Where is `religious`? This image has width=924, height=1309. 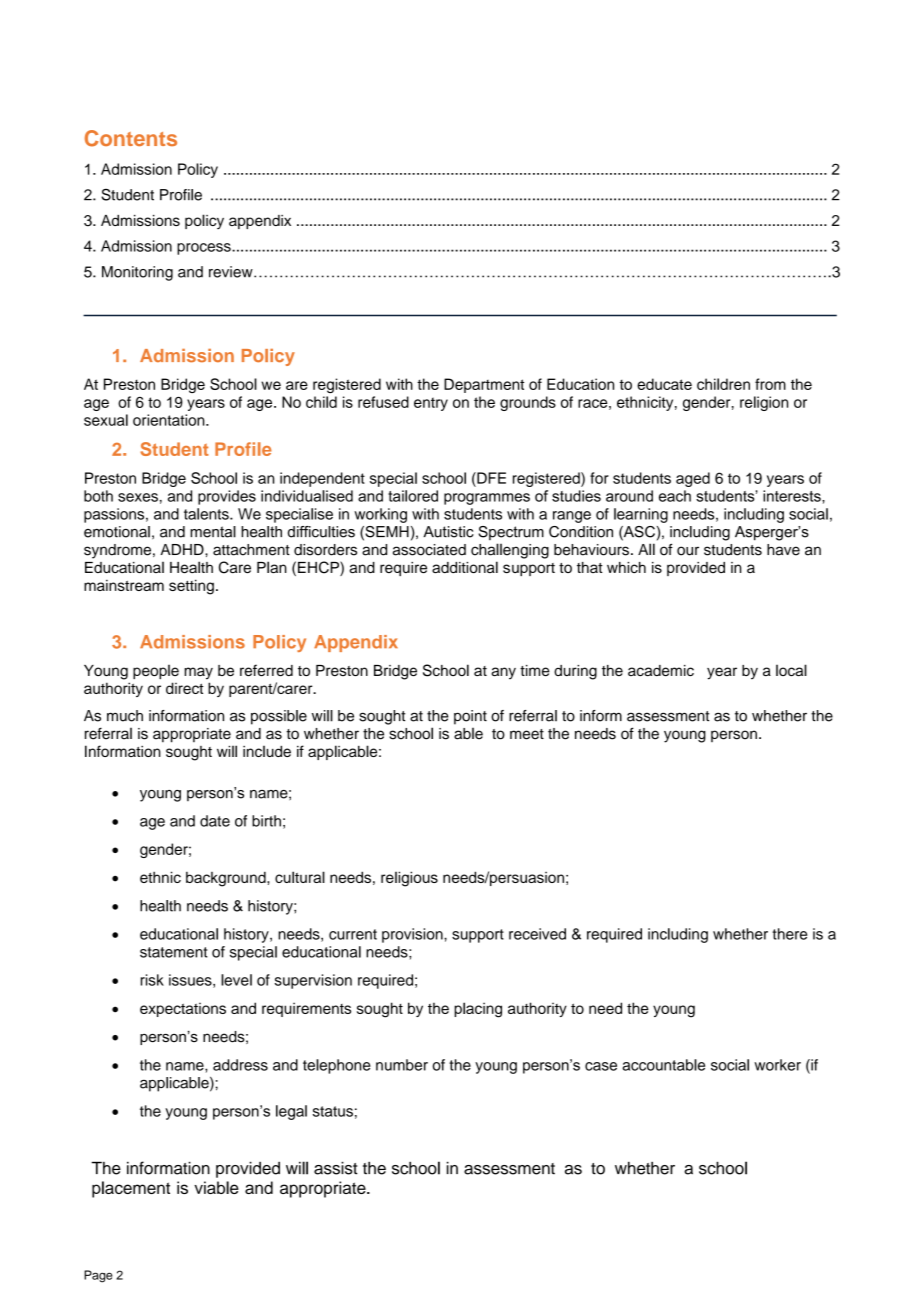 religious is located at coordinates (409, 879).
